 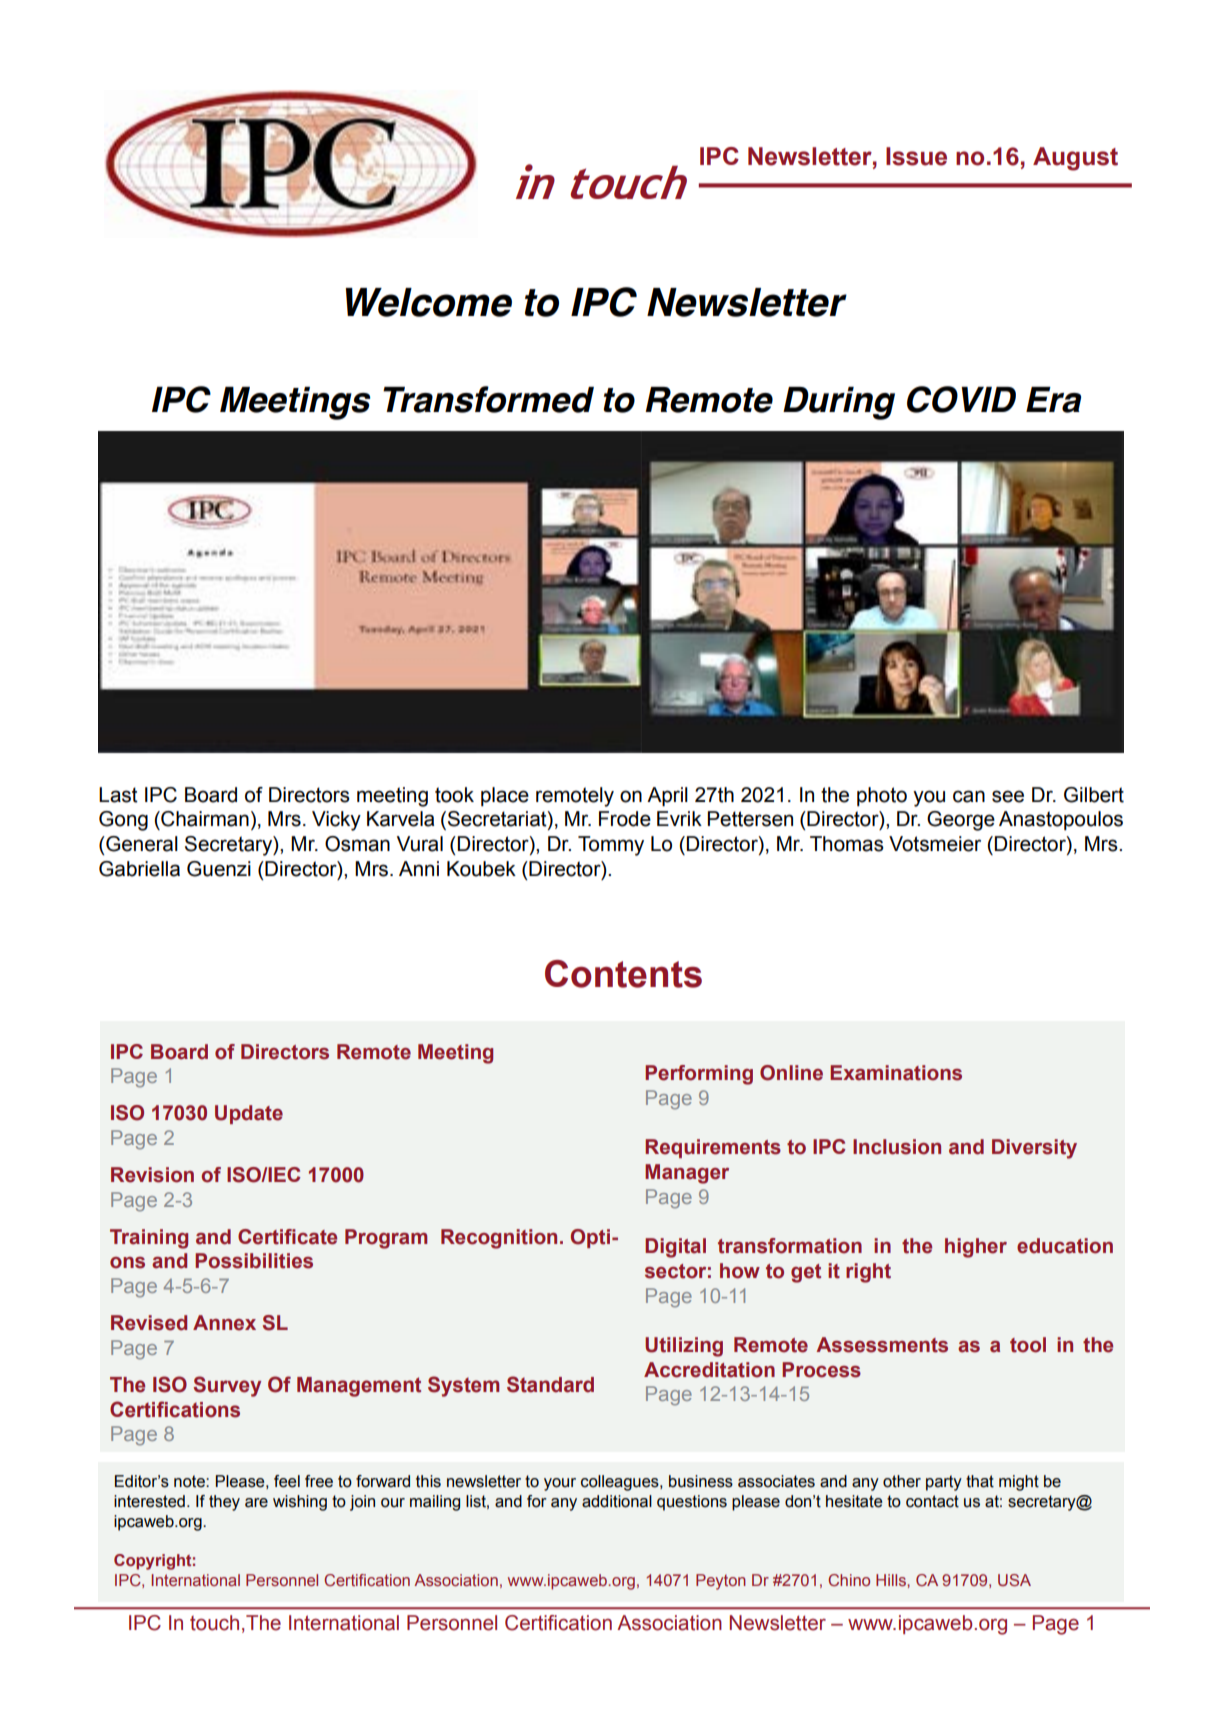 I want to click on Issue, so click(x=916, y=156).
